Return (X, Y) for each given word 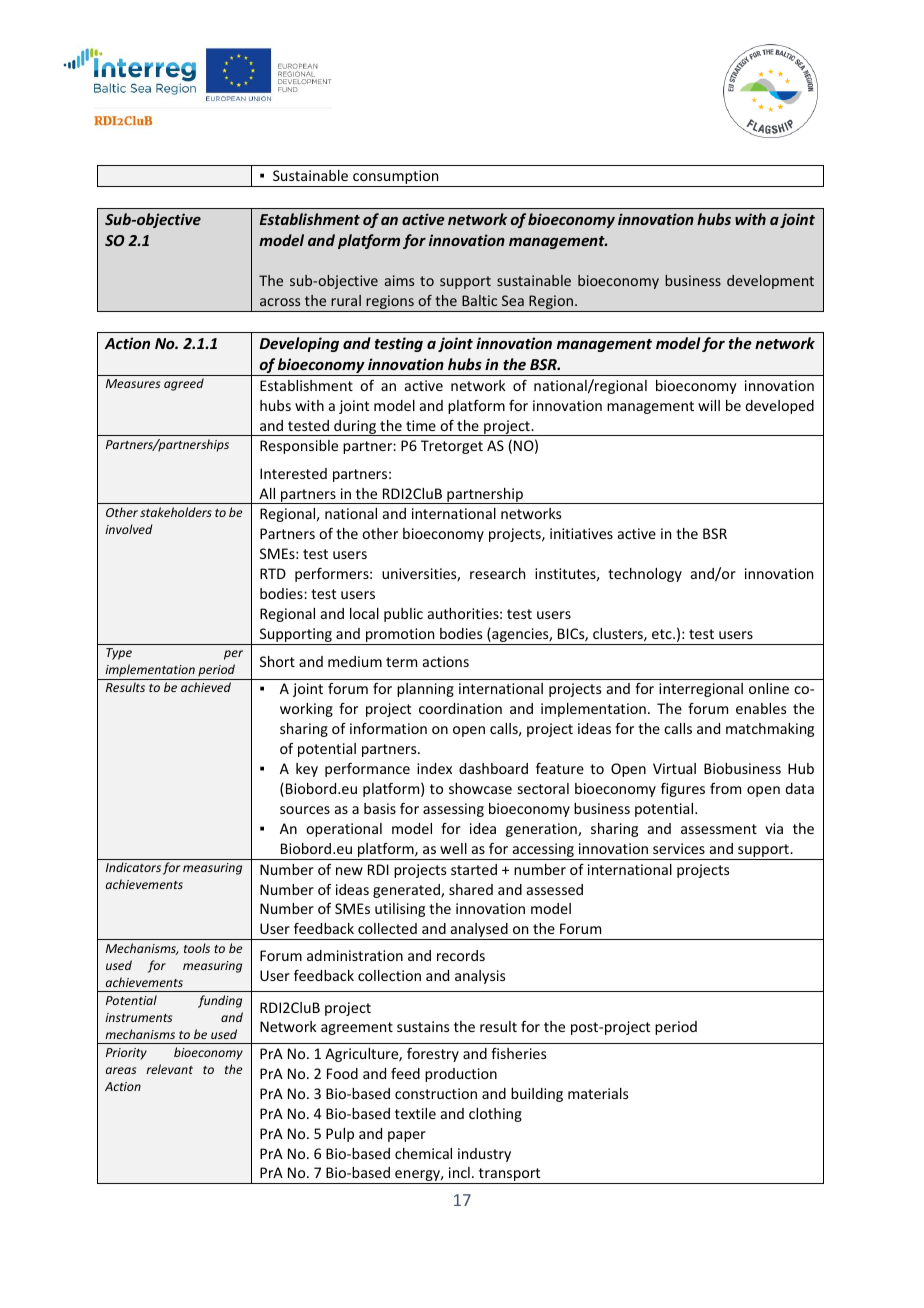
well (453, 848)
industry (484, 1155)
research (497, 573)
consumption (396, 178)
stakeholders (176, 512)
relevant (169, 1069)
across (280, 302)
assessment (719, 829)
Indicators (133, 867)
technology (645, 575)
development (770, 282)
